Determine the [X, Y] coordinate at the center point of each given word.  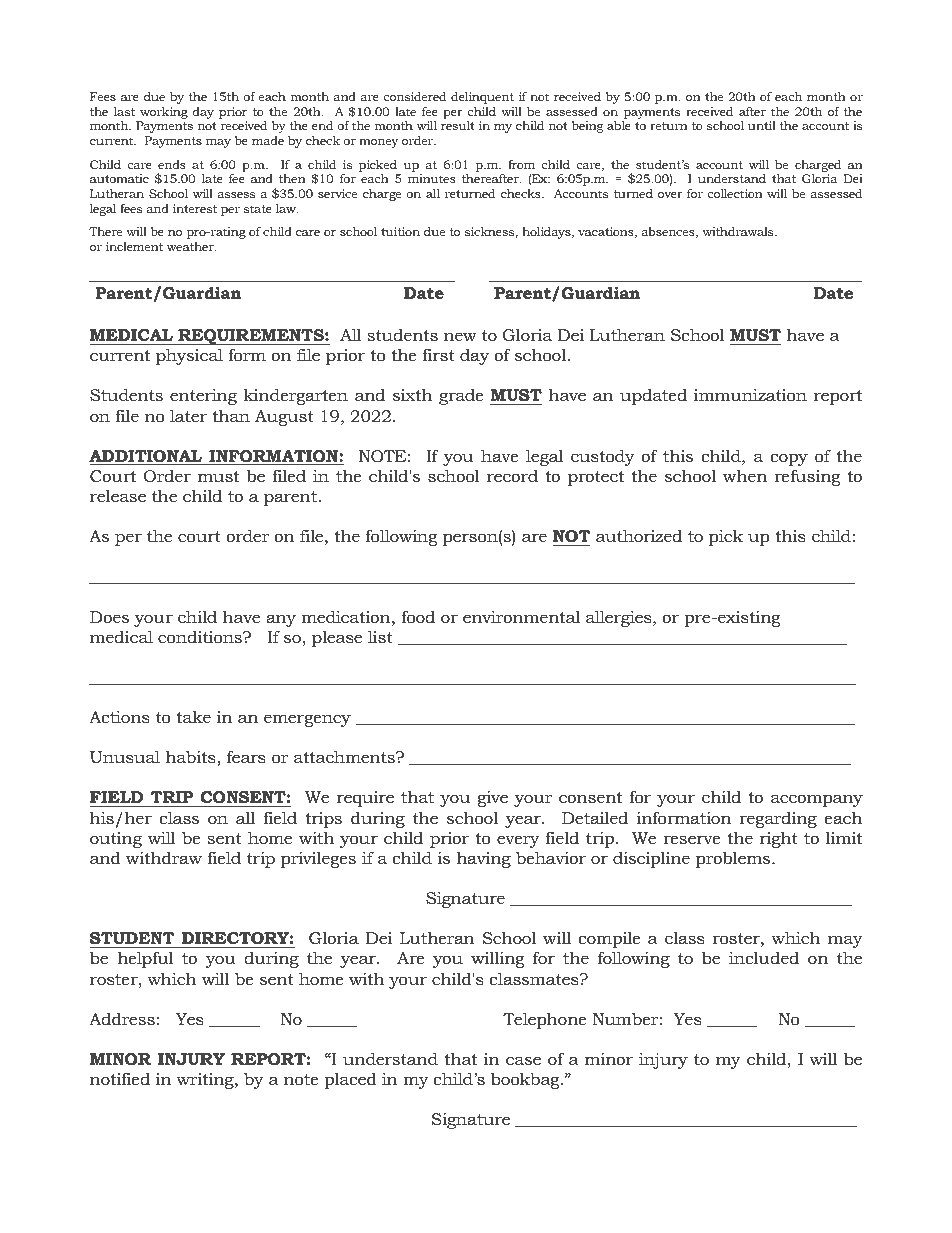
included [764, 957]
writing [206, 1081]
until [762, 125]
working [164, 113]
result [458, 125]
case [523, 1060]
